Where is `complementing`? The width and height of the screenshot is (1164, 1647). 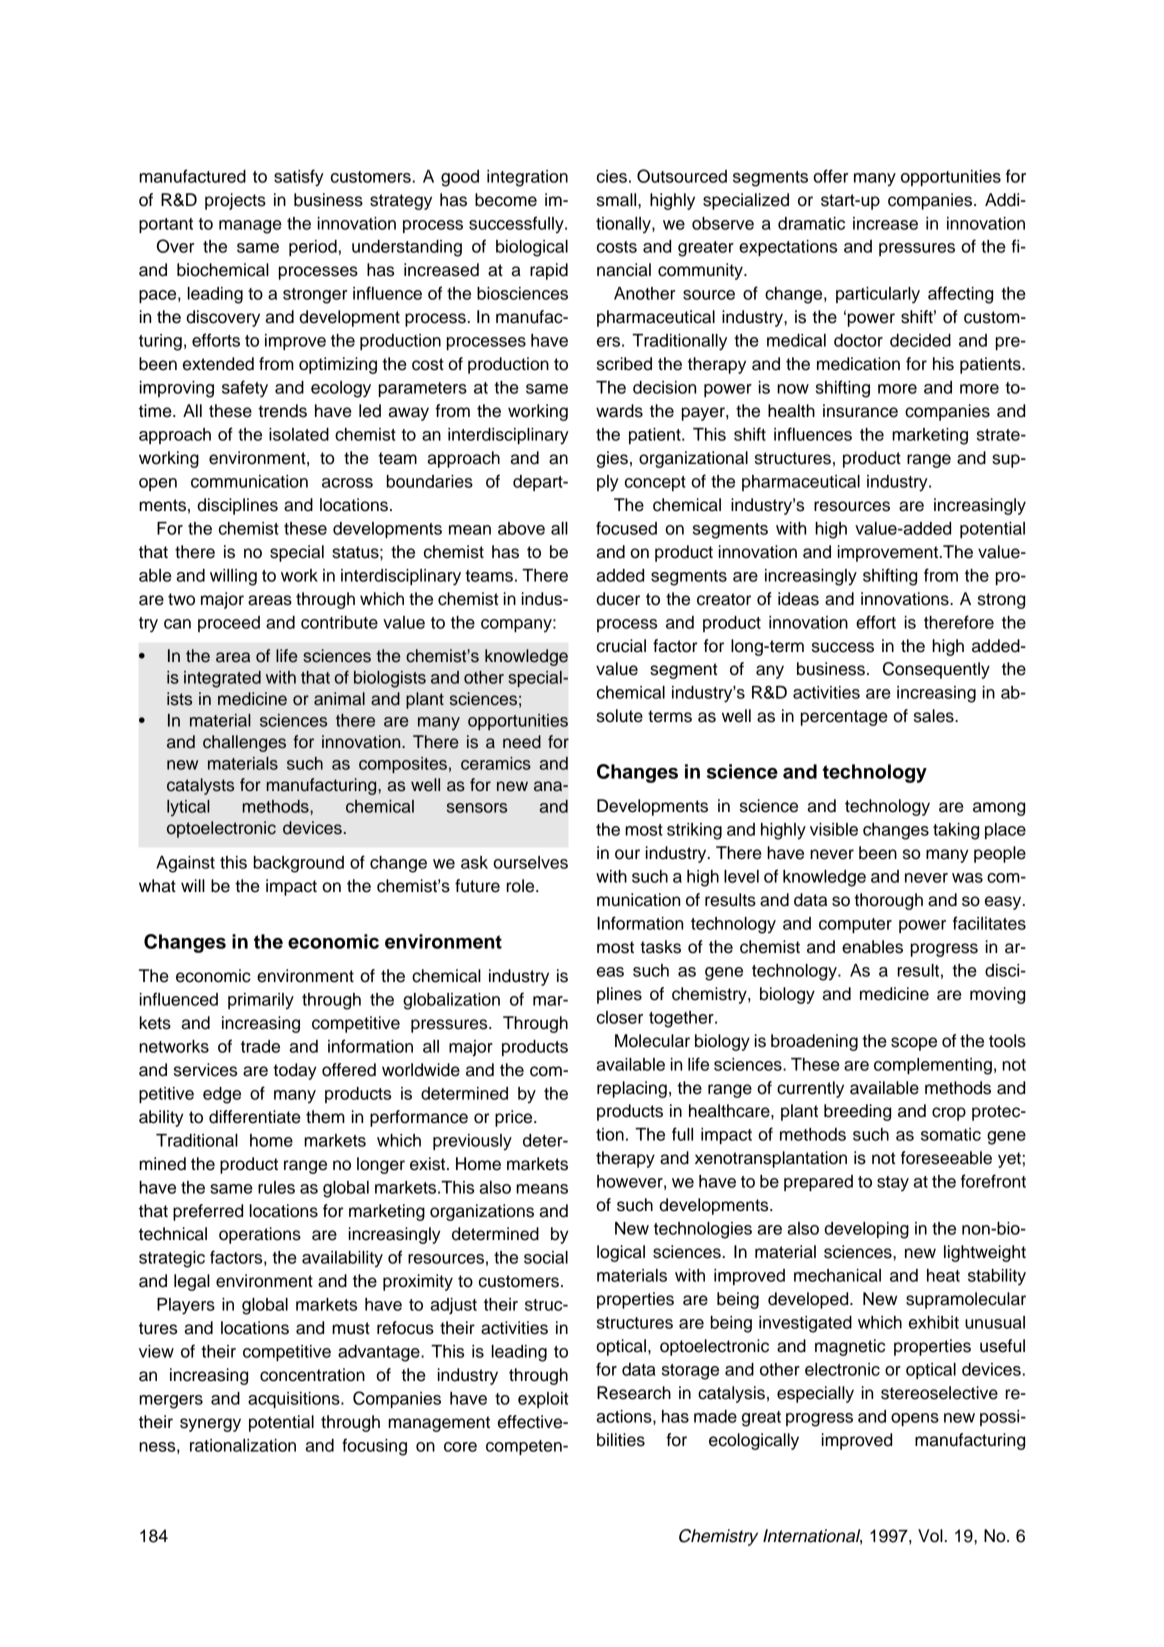
complementing is located at coordinates (933, 1066).
